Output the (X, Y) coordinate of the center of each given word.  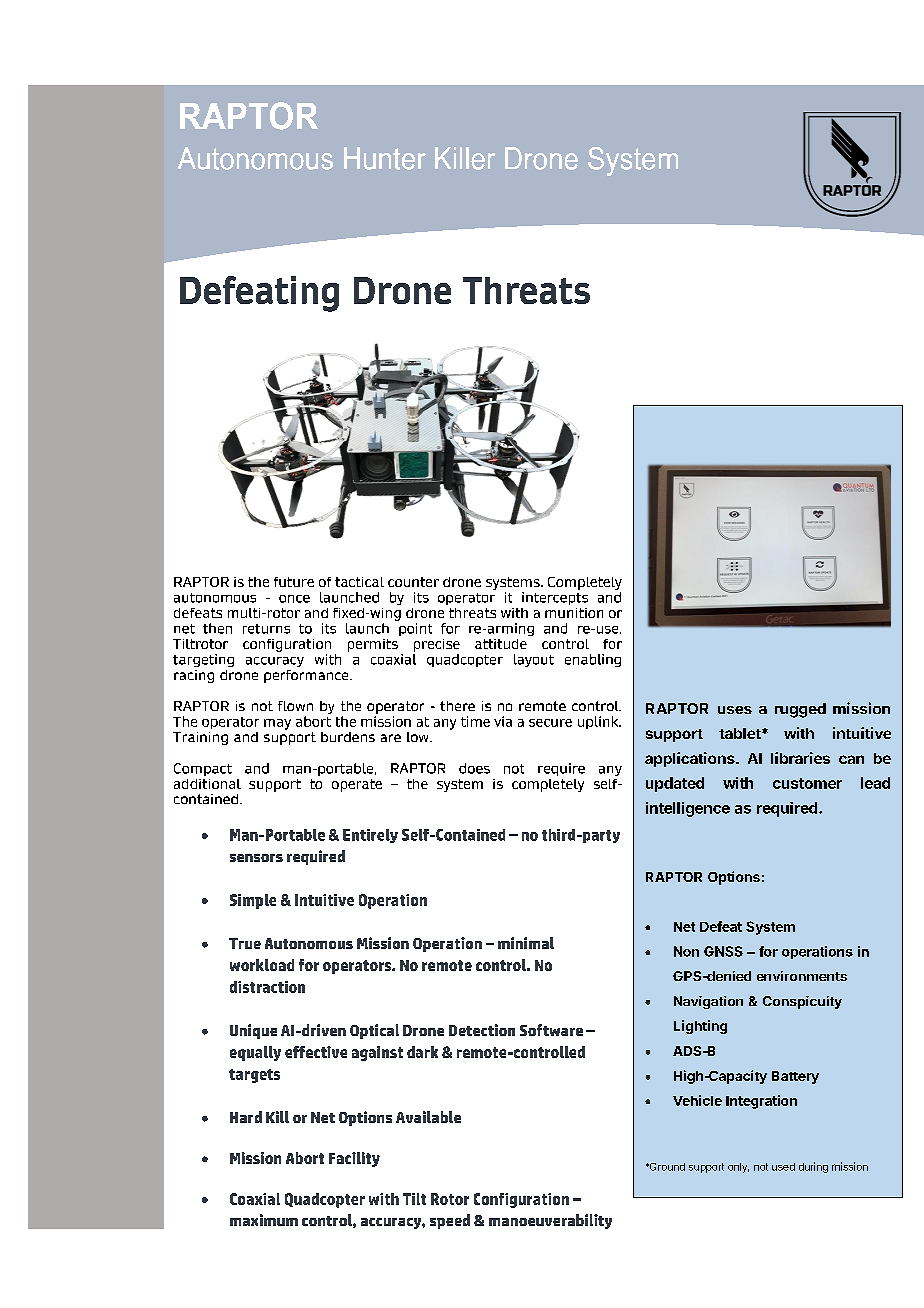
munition (574, 613)
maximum (264, 1220)
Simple (253, 901)
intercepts (555, 598)
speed (450, 1221)
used (783, 1167)
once (294, 599)
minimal (526, 943)
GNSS (723, 951)
